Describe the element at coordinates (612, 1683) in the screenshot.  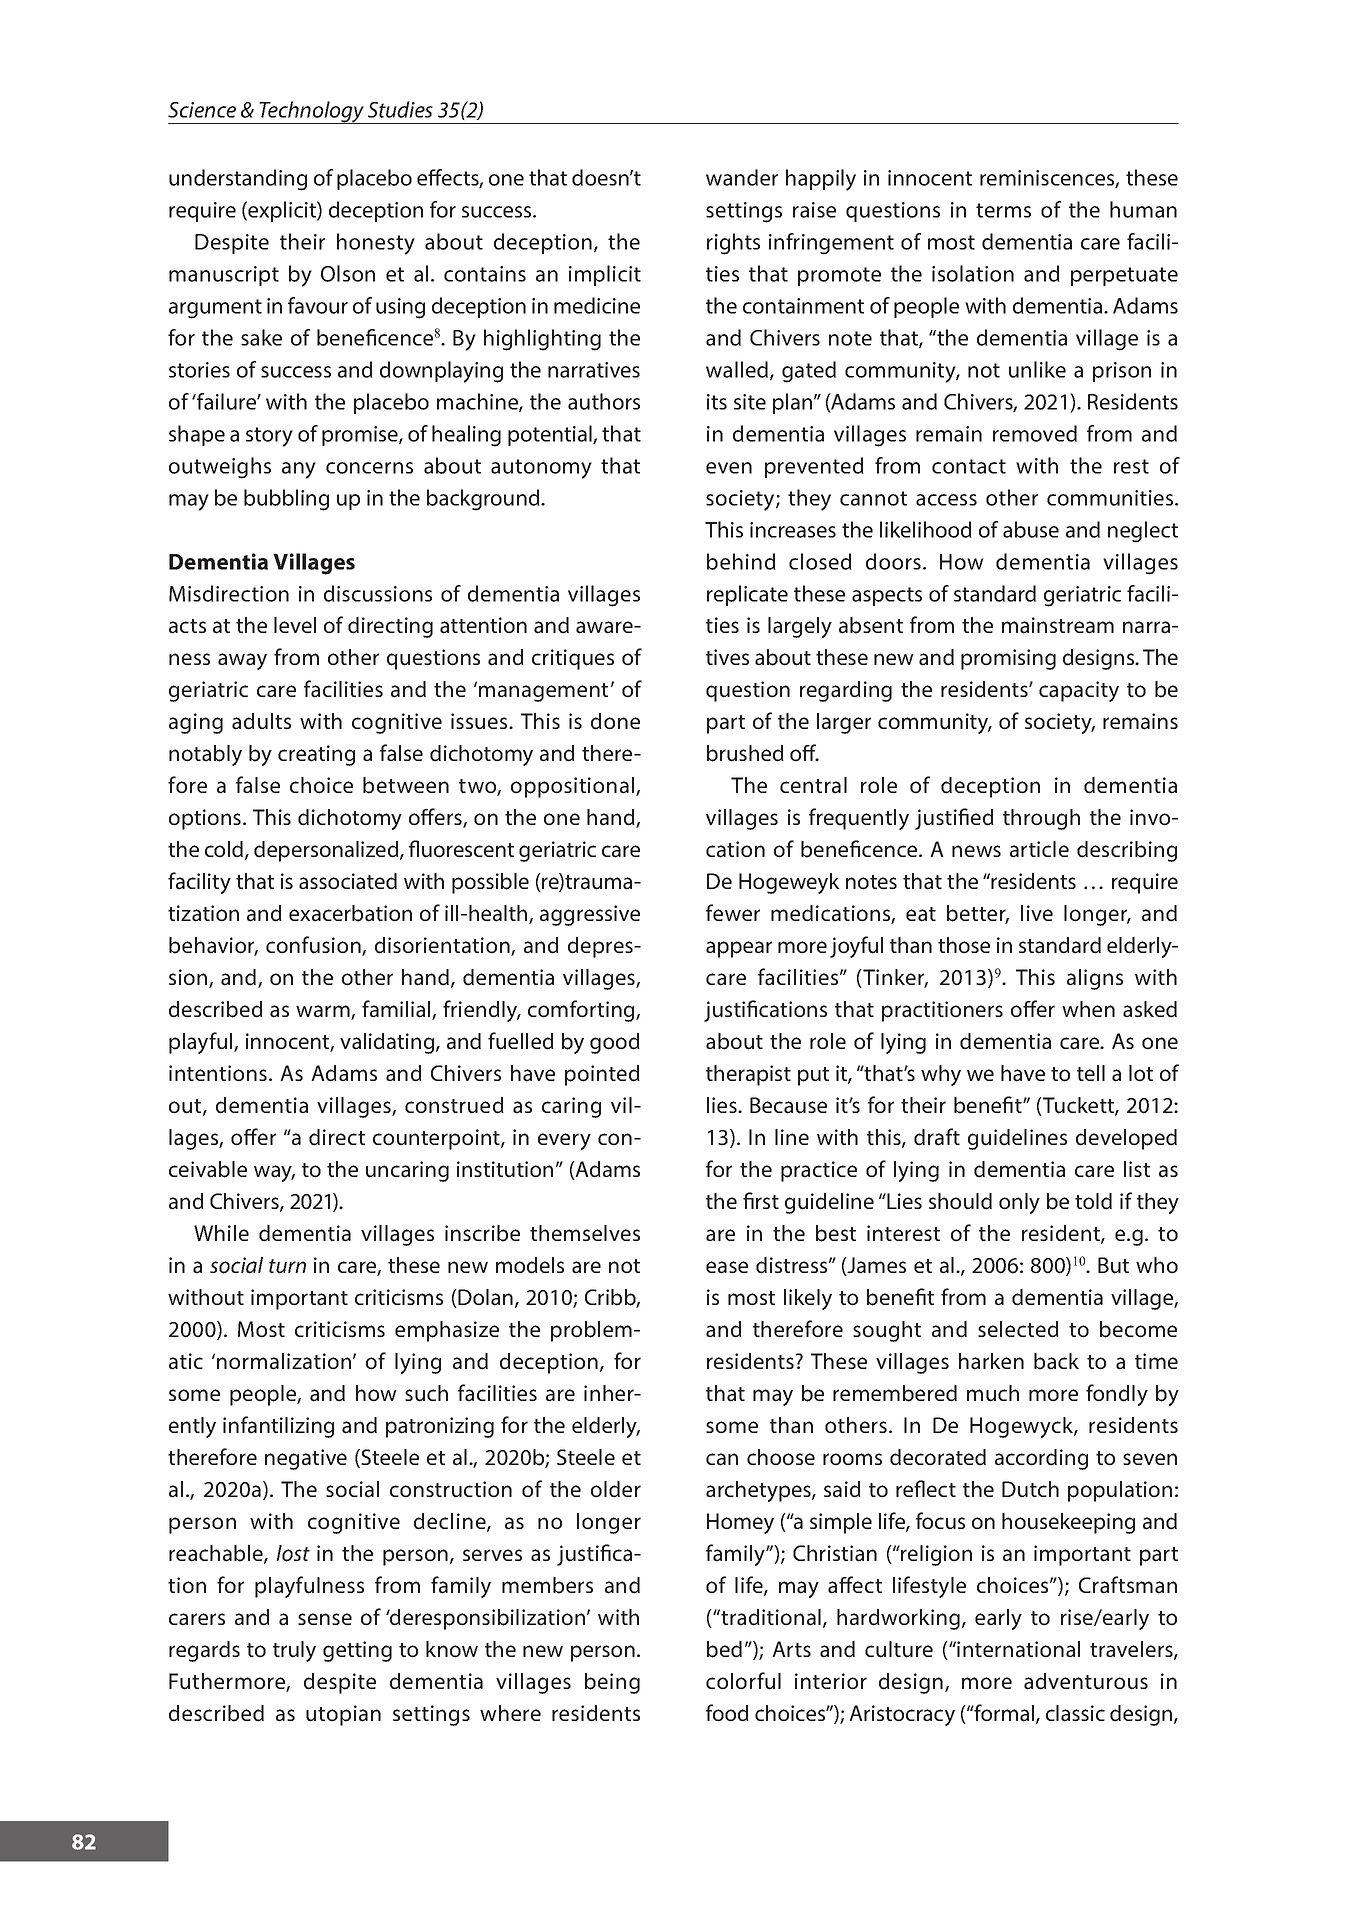
I see `being` at that location.
